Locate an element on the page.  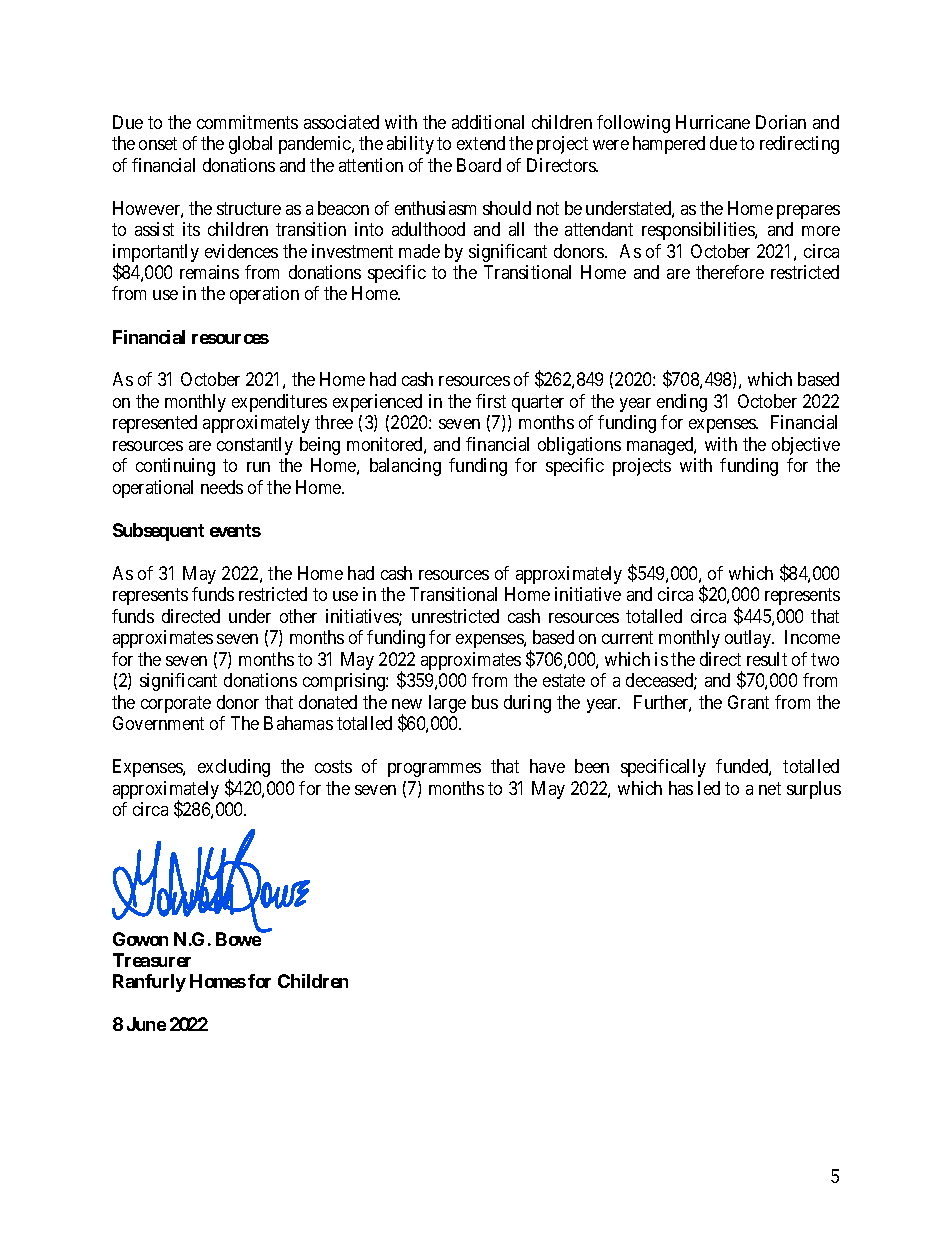
June is located at coordinates (146, 1024).
